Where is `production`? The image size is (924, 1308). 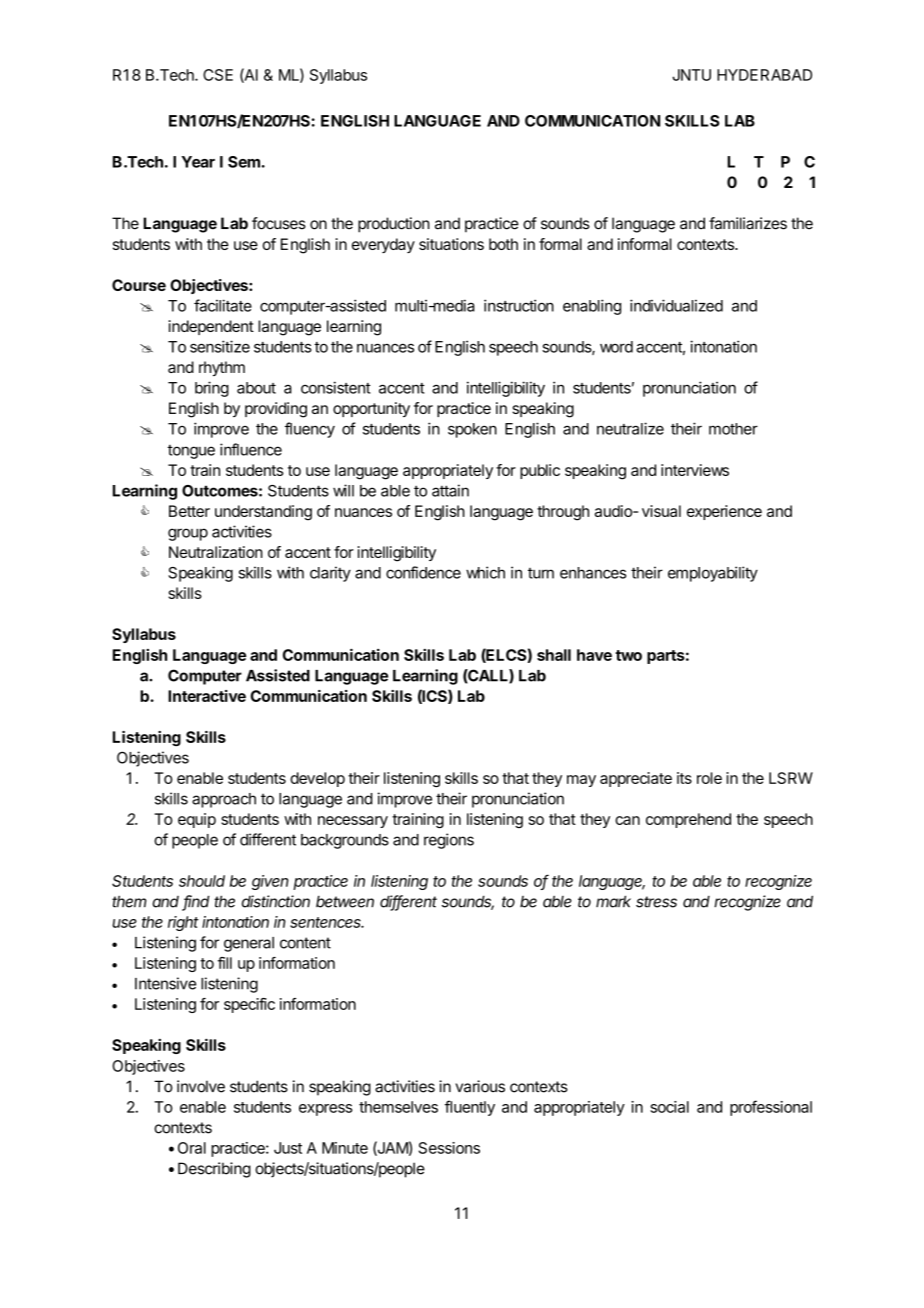 production is located at coordinates (394, 225).
